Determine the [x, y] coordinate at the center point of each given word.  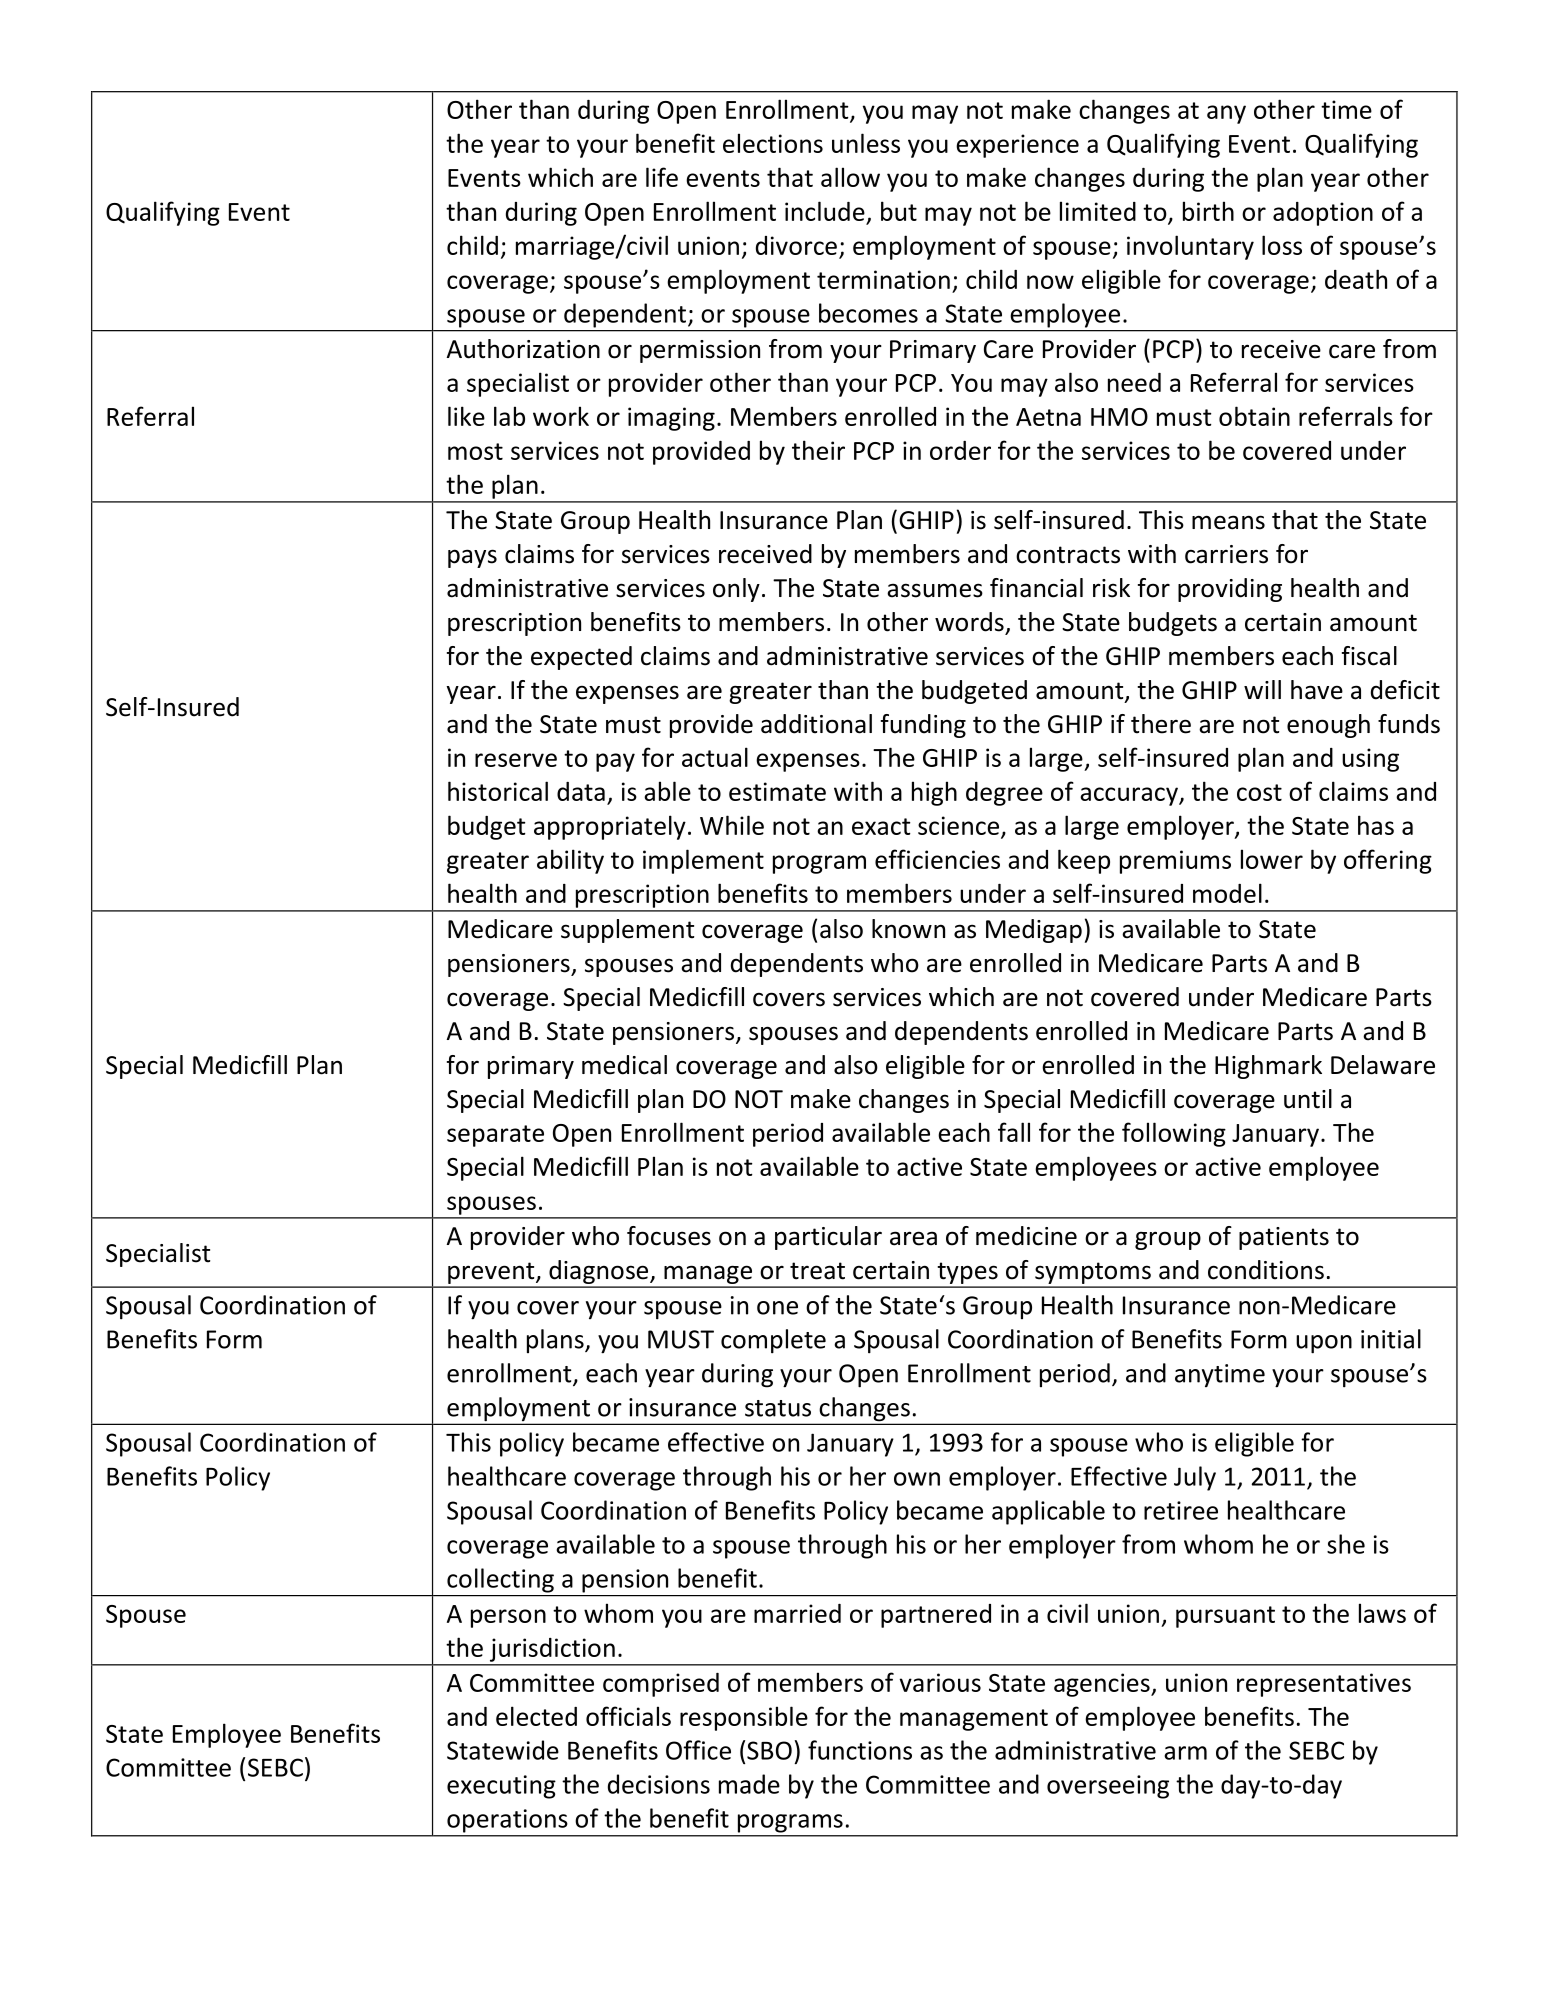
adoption [1323, 214]
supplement [627, 931]
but [899, 211]
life [662, 177]
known [908, 929]
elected [536, 1716]
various [940, 1682]
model [1227, 893]
